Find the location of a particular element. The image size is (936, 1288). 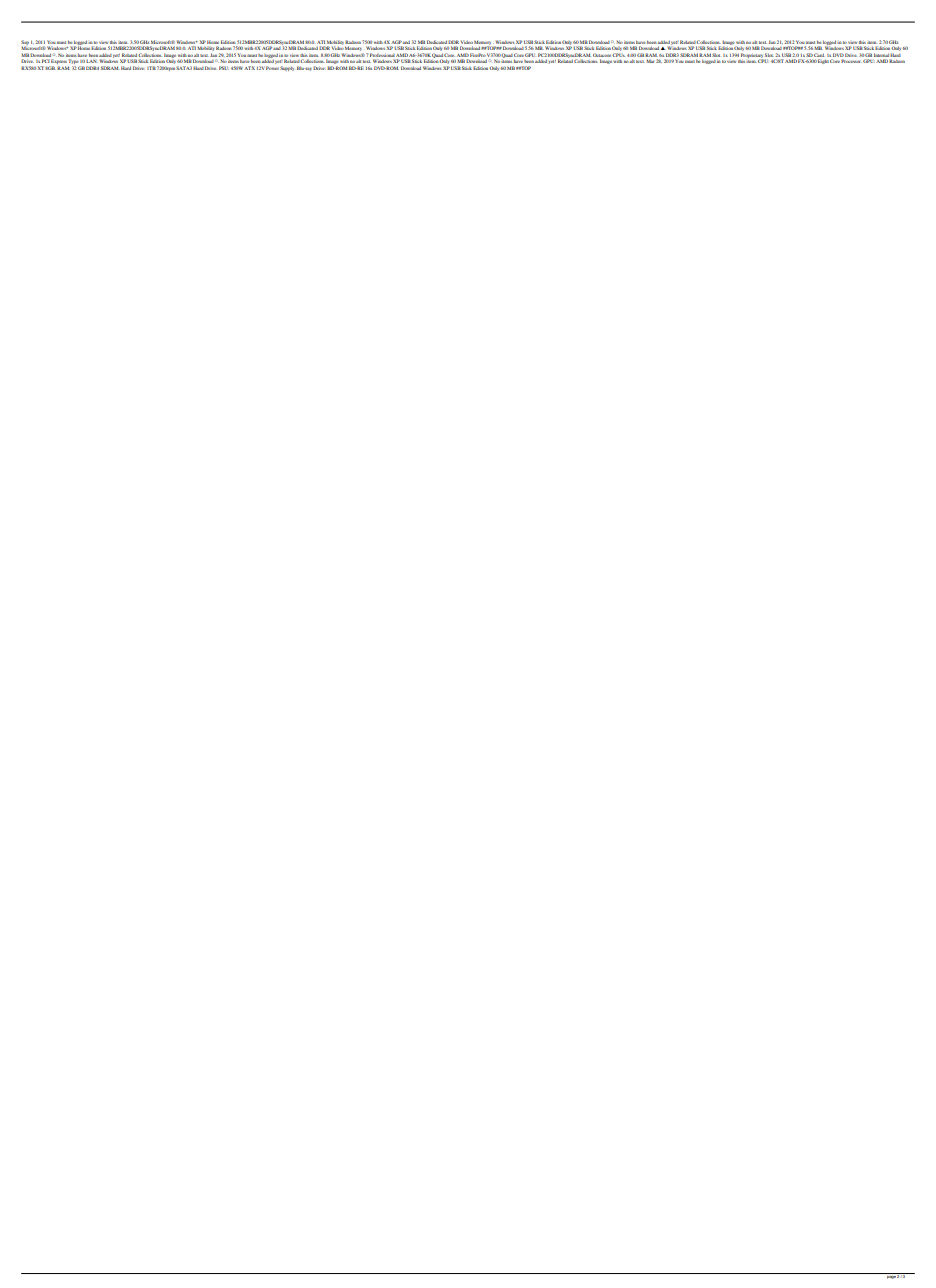

PSU is located at coordinates (224, 68).
